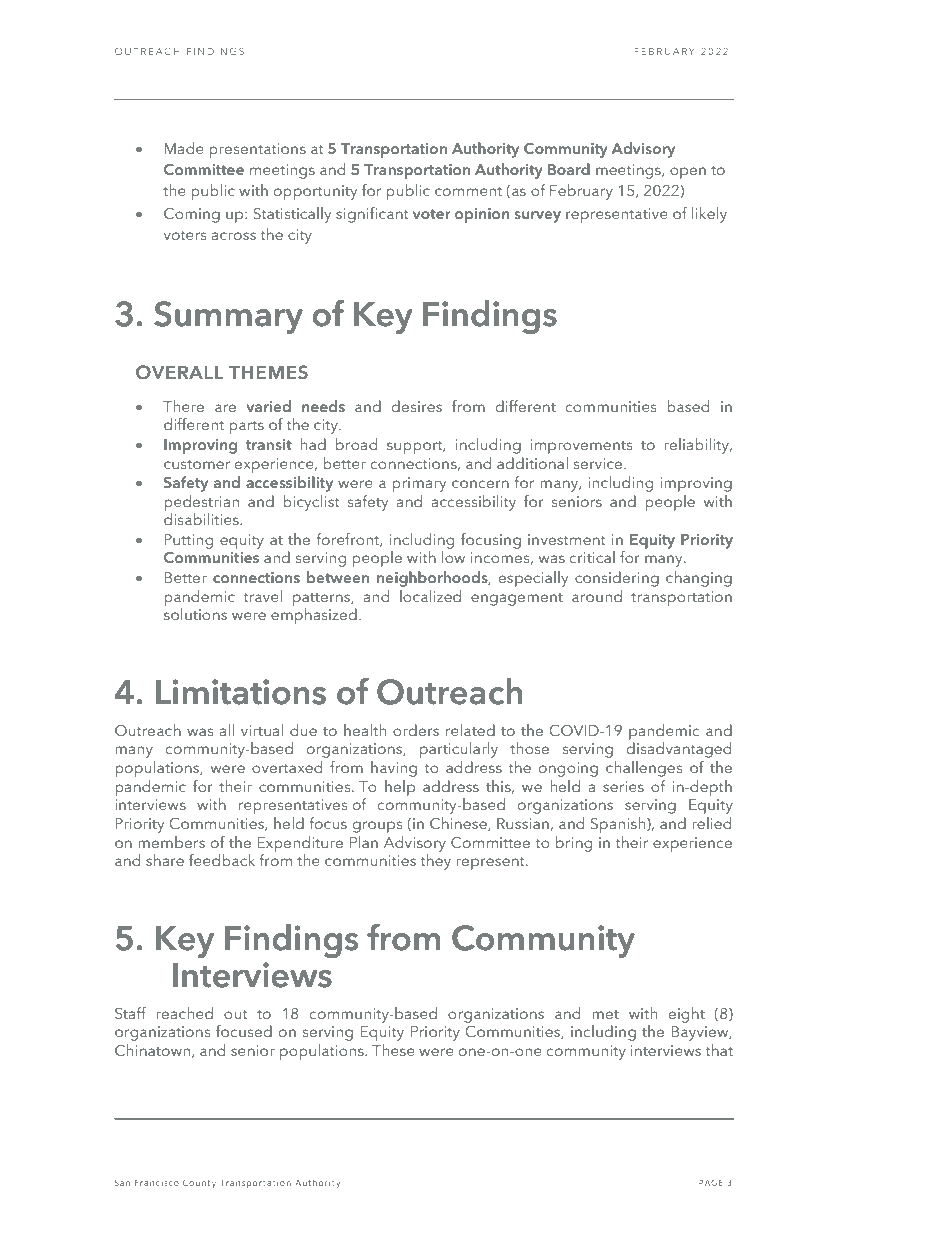 Image resolution: width=952 pixels, height=1233 pixels. I want to click on PAGE, so click(711, 1182).
